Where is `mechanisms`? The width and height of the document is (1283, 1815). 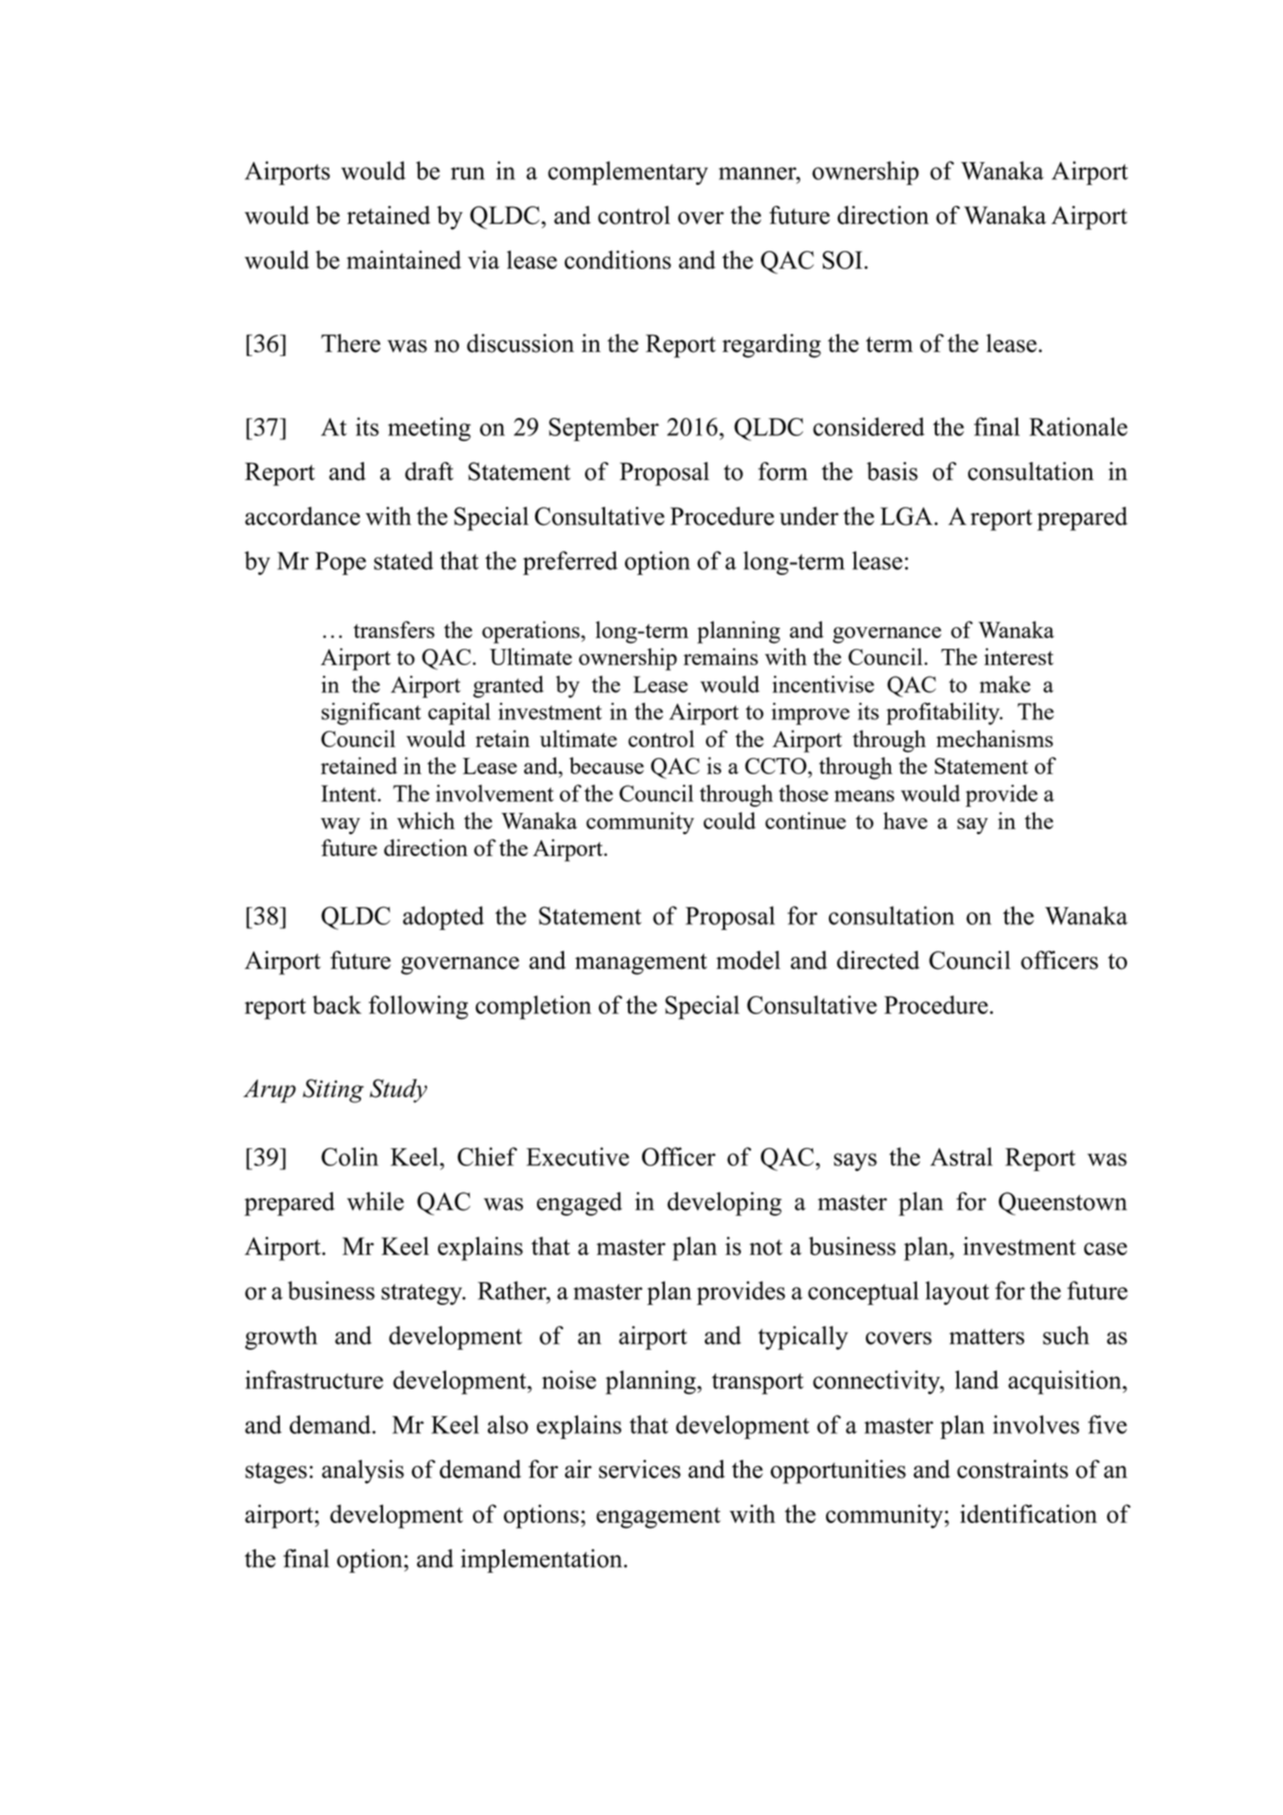 mechanisms is located at coordinates (994, 738).
